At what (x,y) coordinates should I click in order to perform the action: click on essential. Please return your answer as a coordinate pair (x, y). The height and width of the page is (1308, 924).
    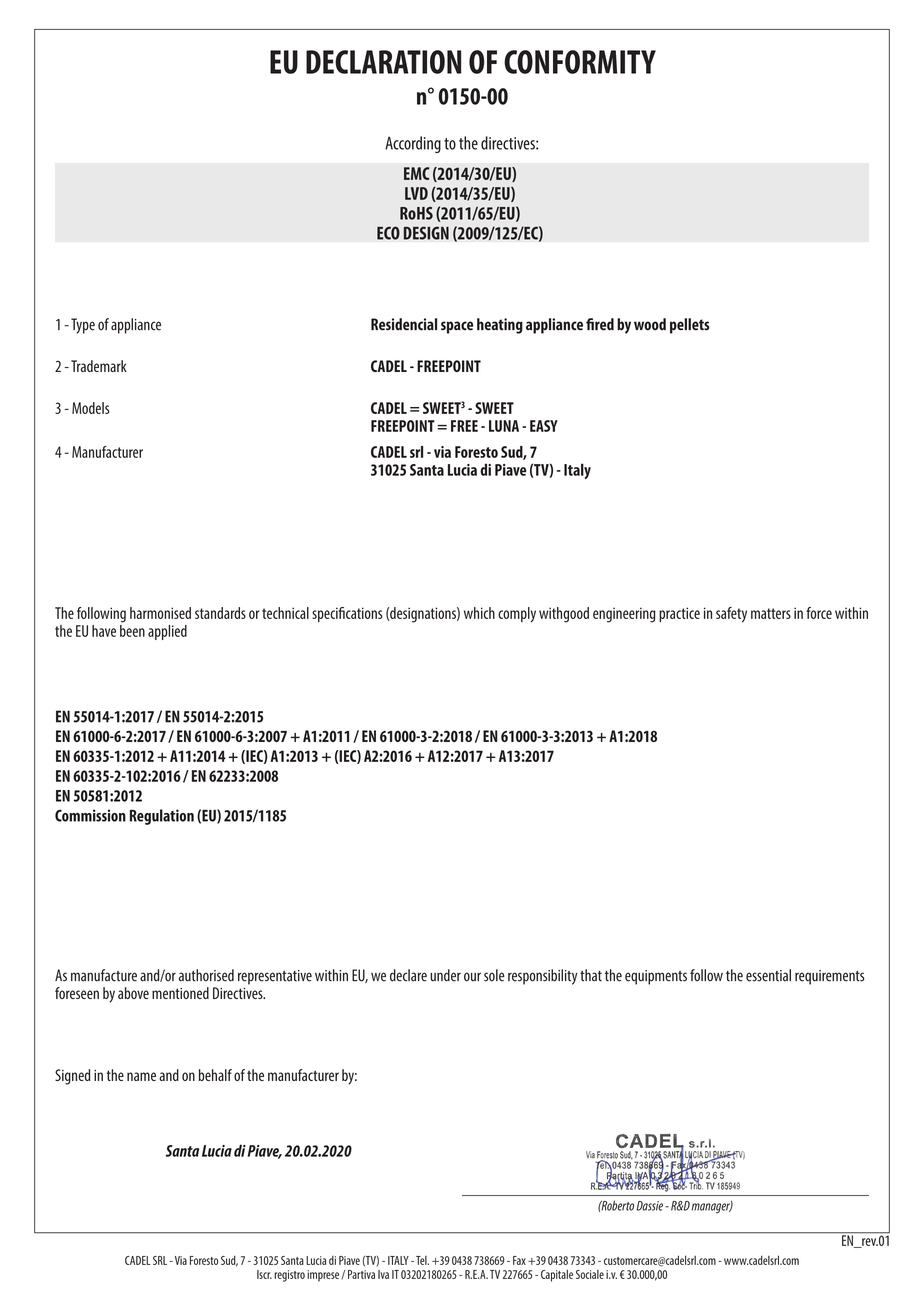
    Looking at the image, I should click on (768, 975).
